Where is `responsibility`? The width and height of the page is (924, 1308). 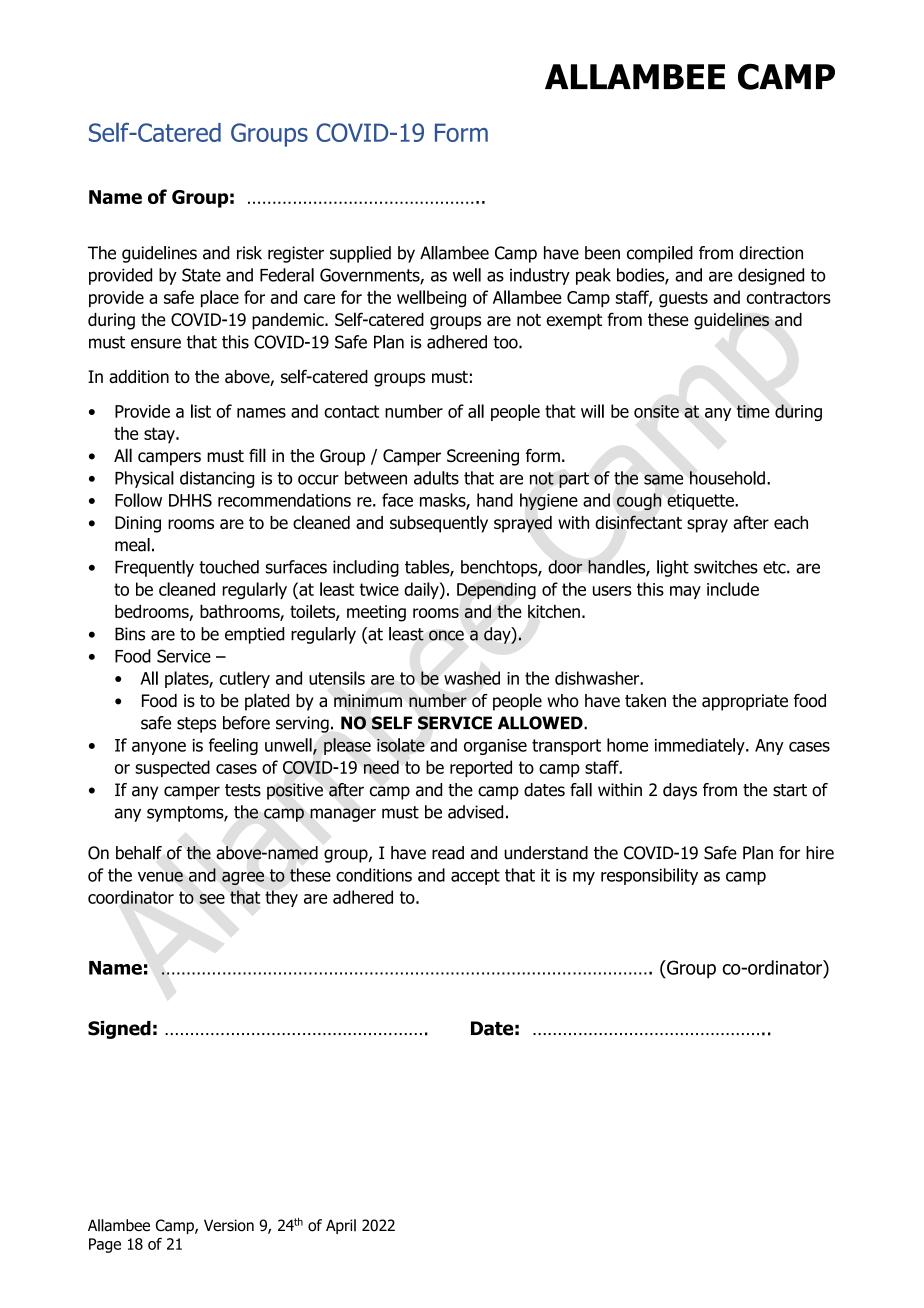
responsibility is located at coordinates (649, 876).
